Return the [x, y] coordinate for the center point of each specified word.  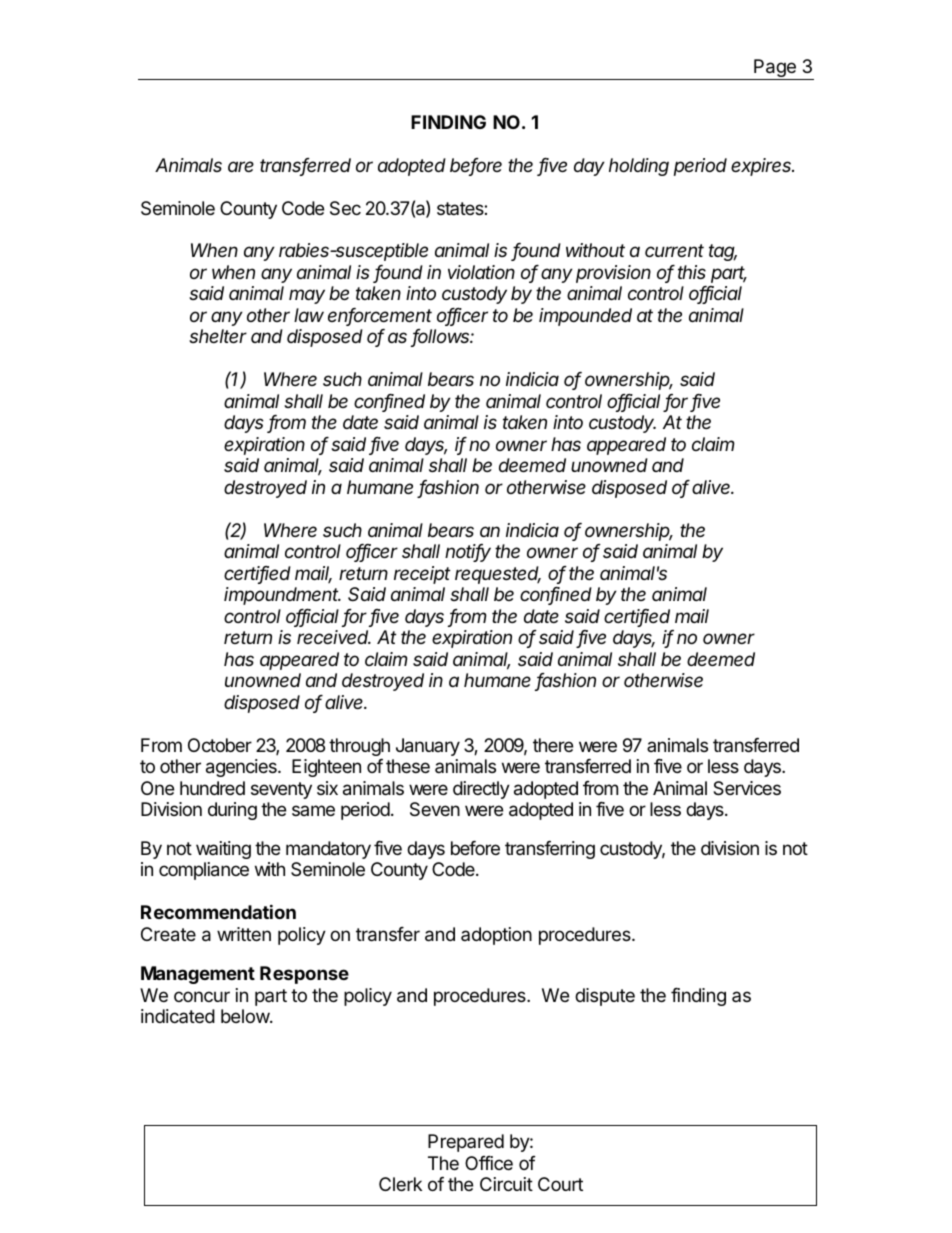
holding [639, 167]
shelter [218, 336]
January [428, 747]
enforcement [380, 316]
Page [775, 69]
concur [202, 996]
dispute [605, 997]
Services [747, 788]
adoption [496, 936]
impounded [585, 317]
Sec [345, 208]
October [220, 745]
